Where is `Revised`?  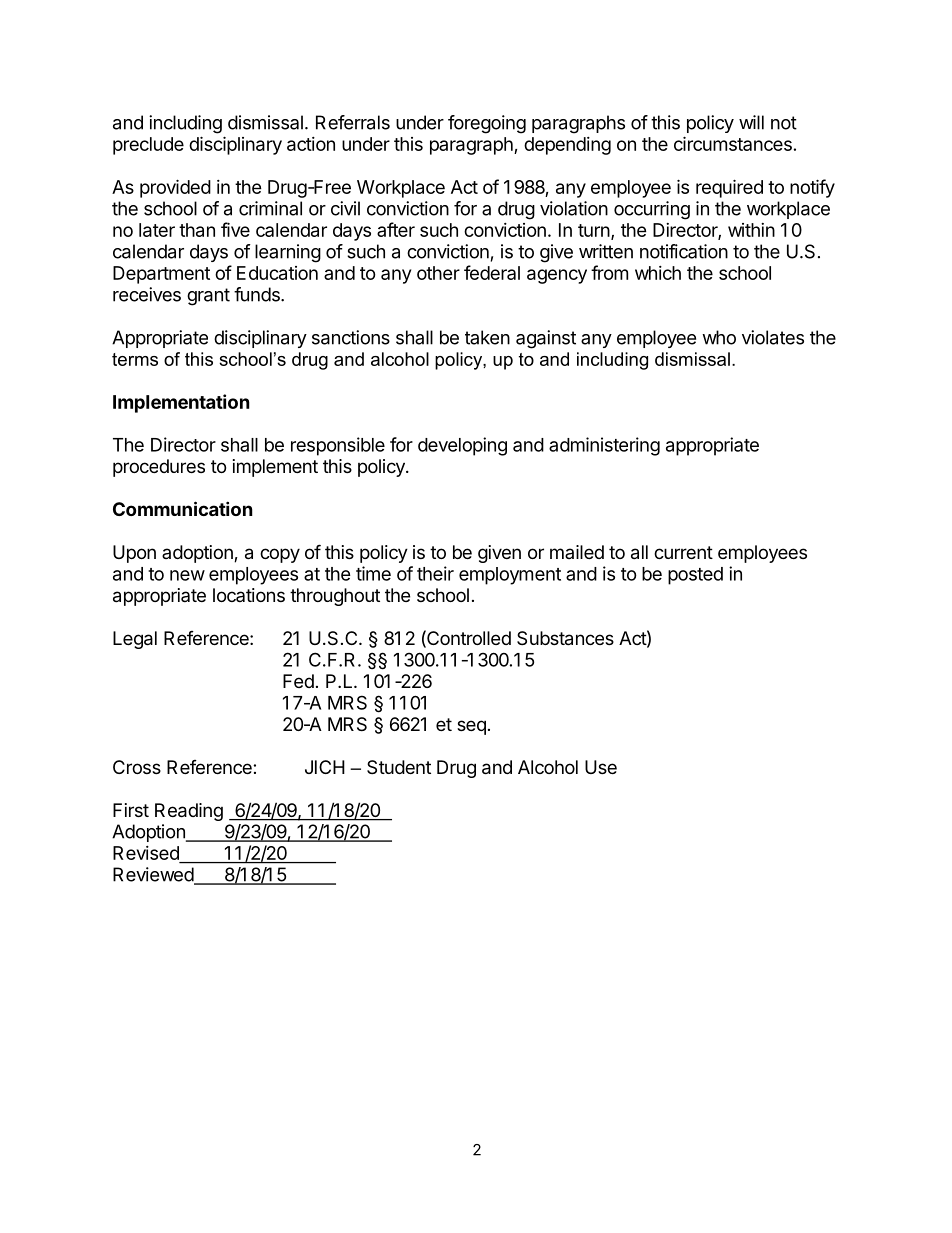 Revised is located at coordinates (147, 854).
